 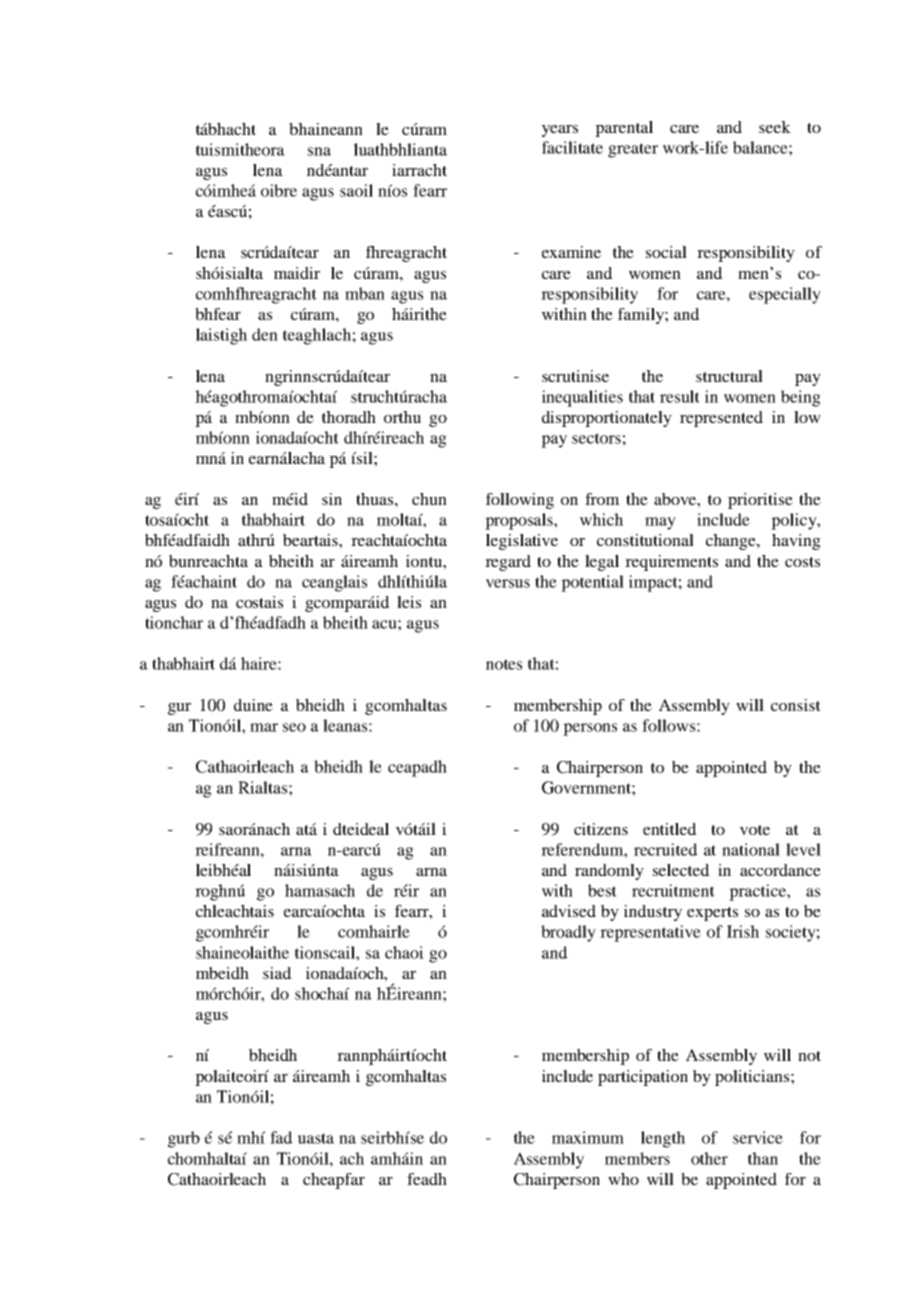 What do you see at coordinates (796, 705) in the screenshot?
I see `consist` at bounding box center [796, 705].
